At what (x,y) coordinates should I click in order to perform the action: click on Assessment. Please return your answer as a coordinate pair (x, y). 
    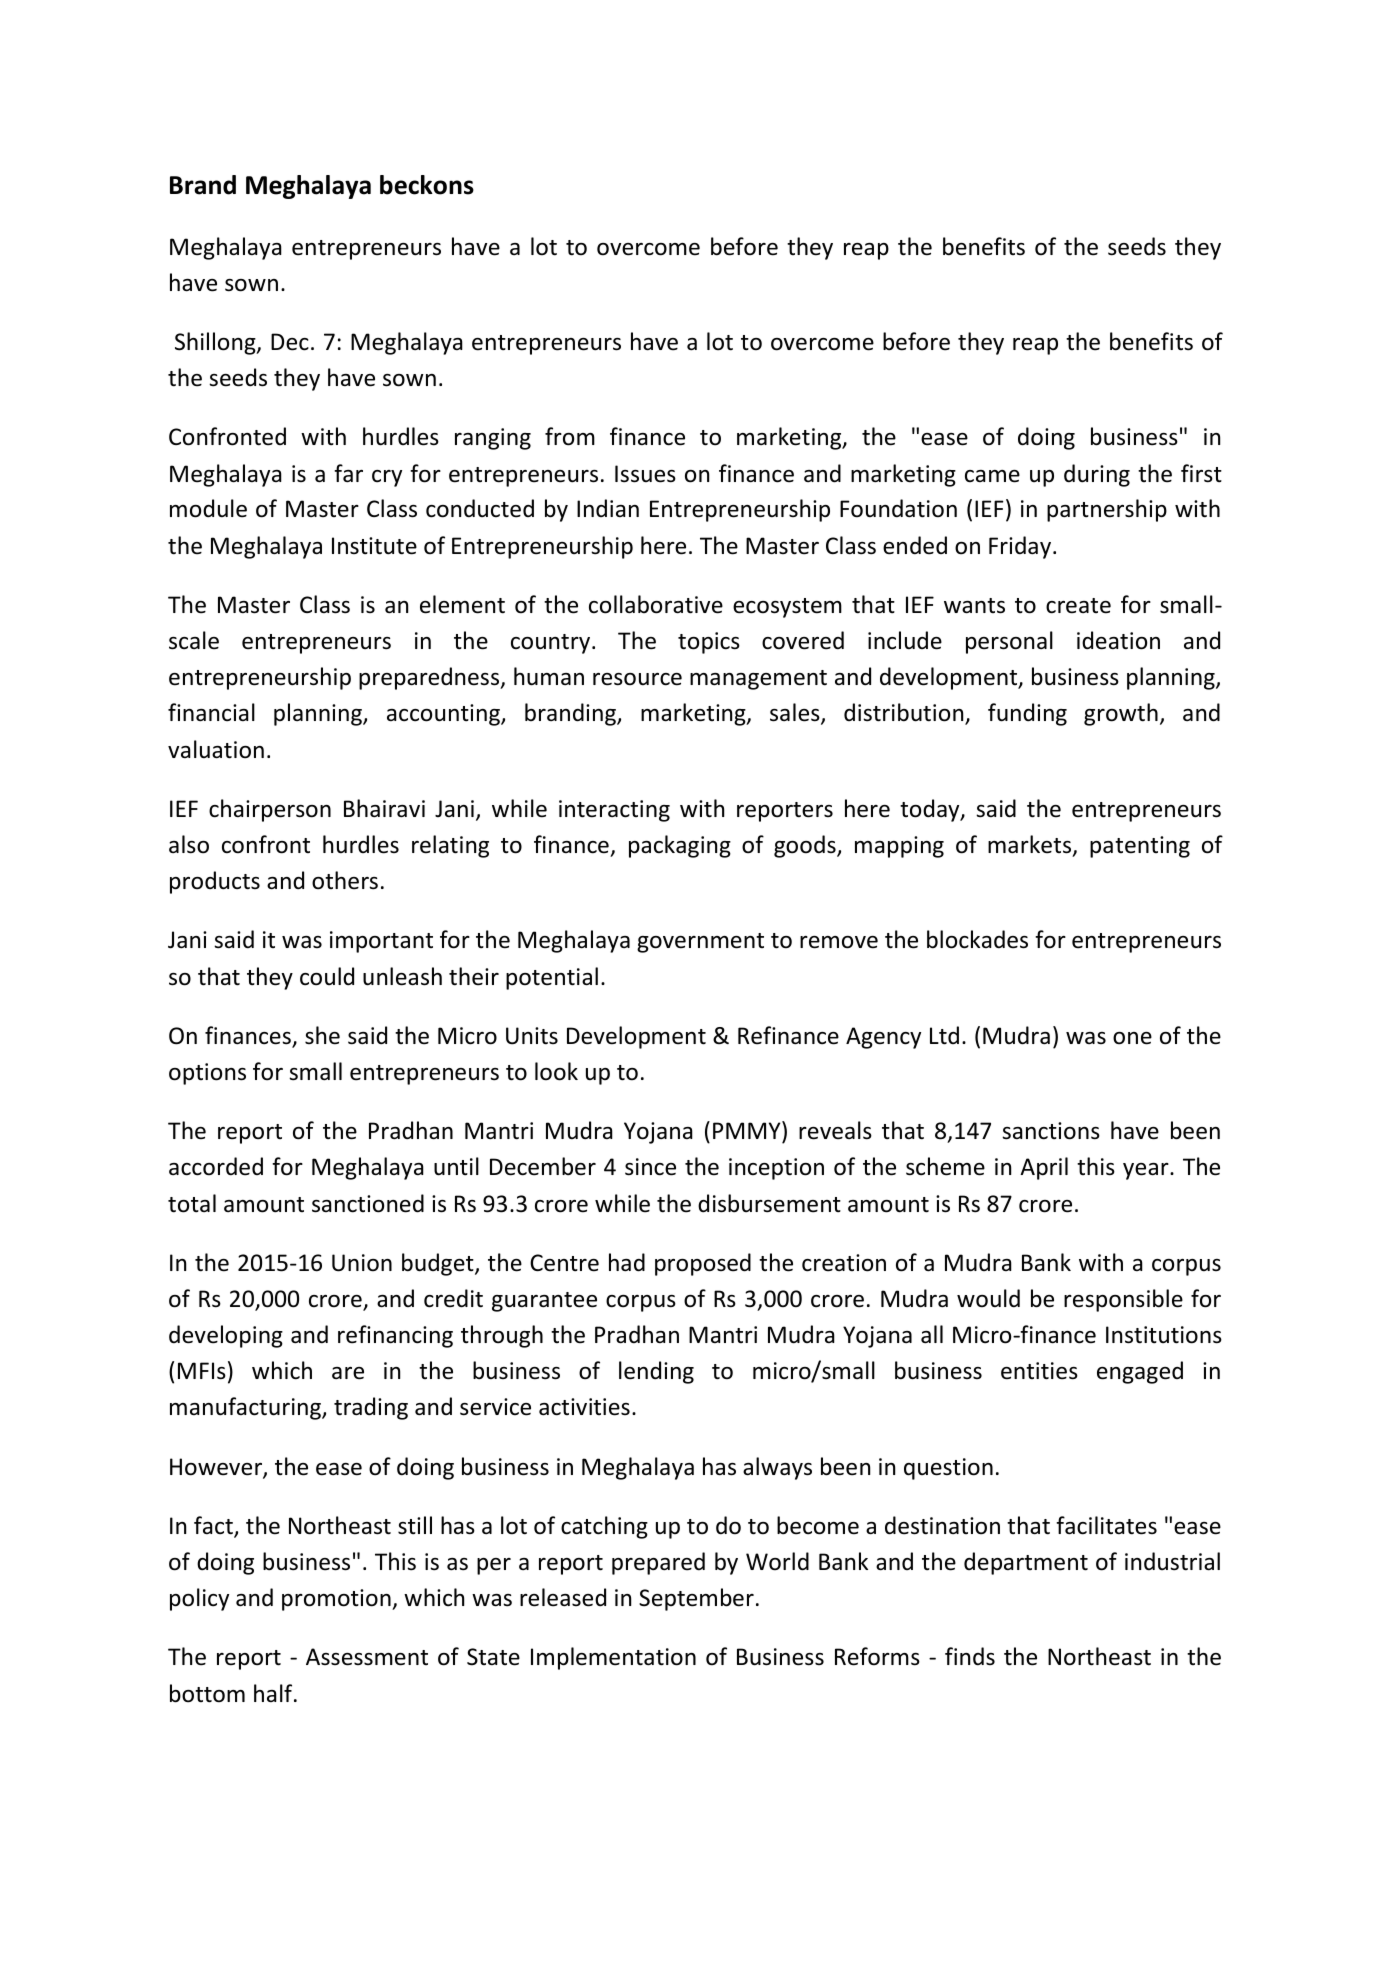
    Looking at the image, I should click on (367, 1657).
